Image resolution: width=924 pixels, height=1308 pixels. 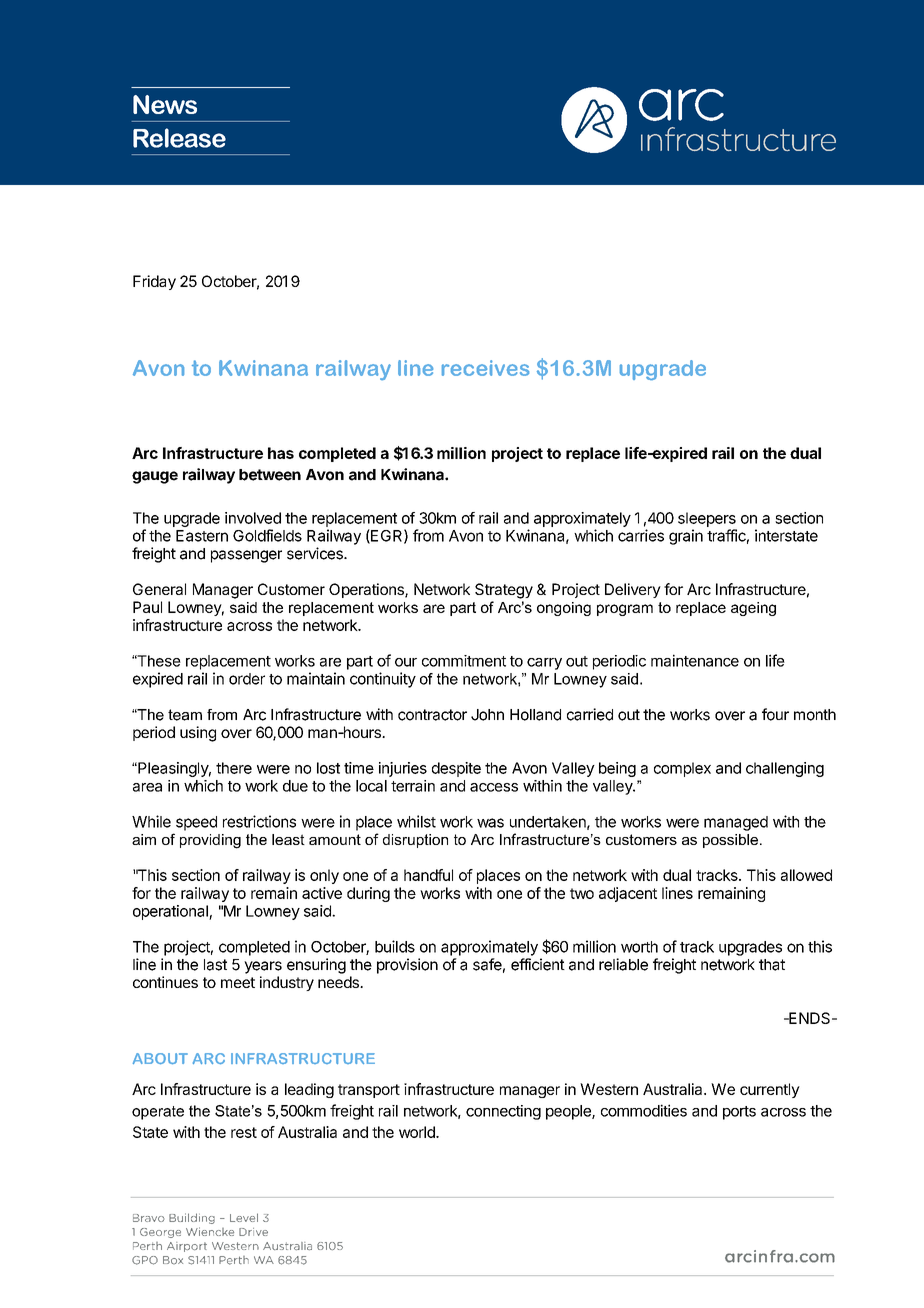 What do you see at coordinates (179, 138) in the screenshot?
I see `Release` at bounding box center [179, 138].
